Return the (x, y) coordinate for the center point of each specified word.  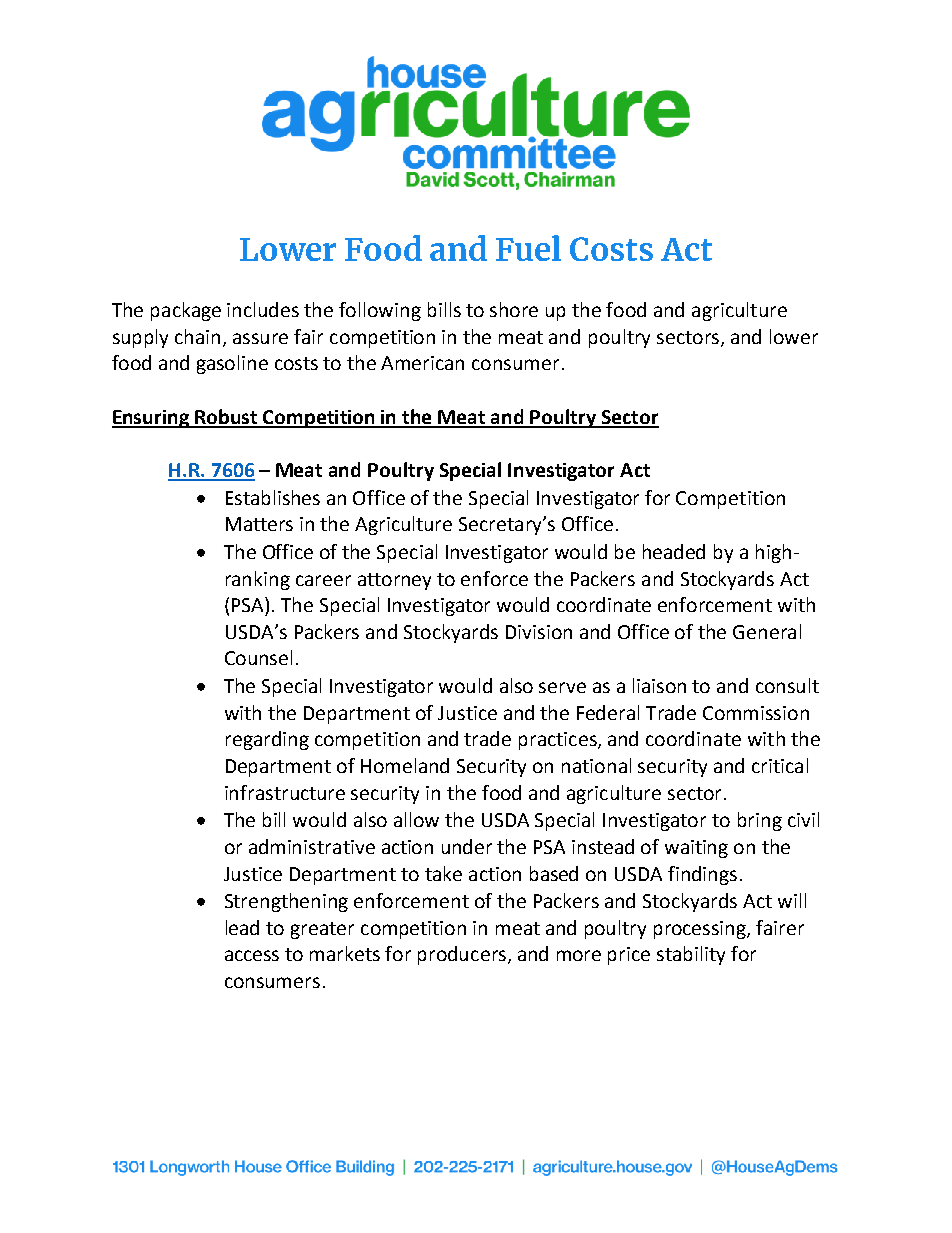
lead (242, 927)
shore (514, 309)
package (186, 311)
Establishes (273, 497)
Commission (756, 713)
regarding (267, 740)
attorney (394, 581)
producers (462, 955)
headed (674, 551)
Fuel (528, 248)
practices (559, 741)
